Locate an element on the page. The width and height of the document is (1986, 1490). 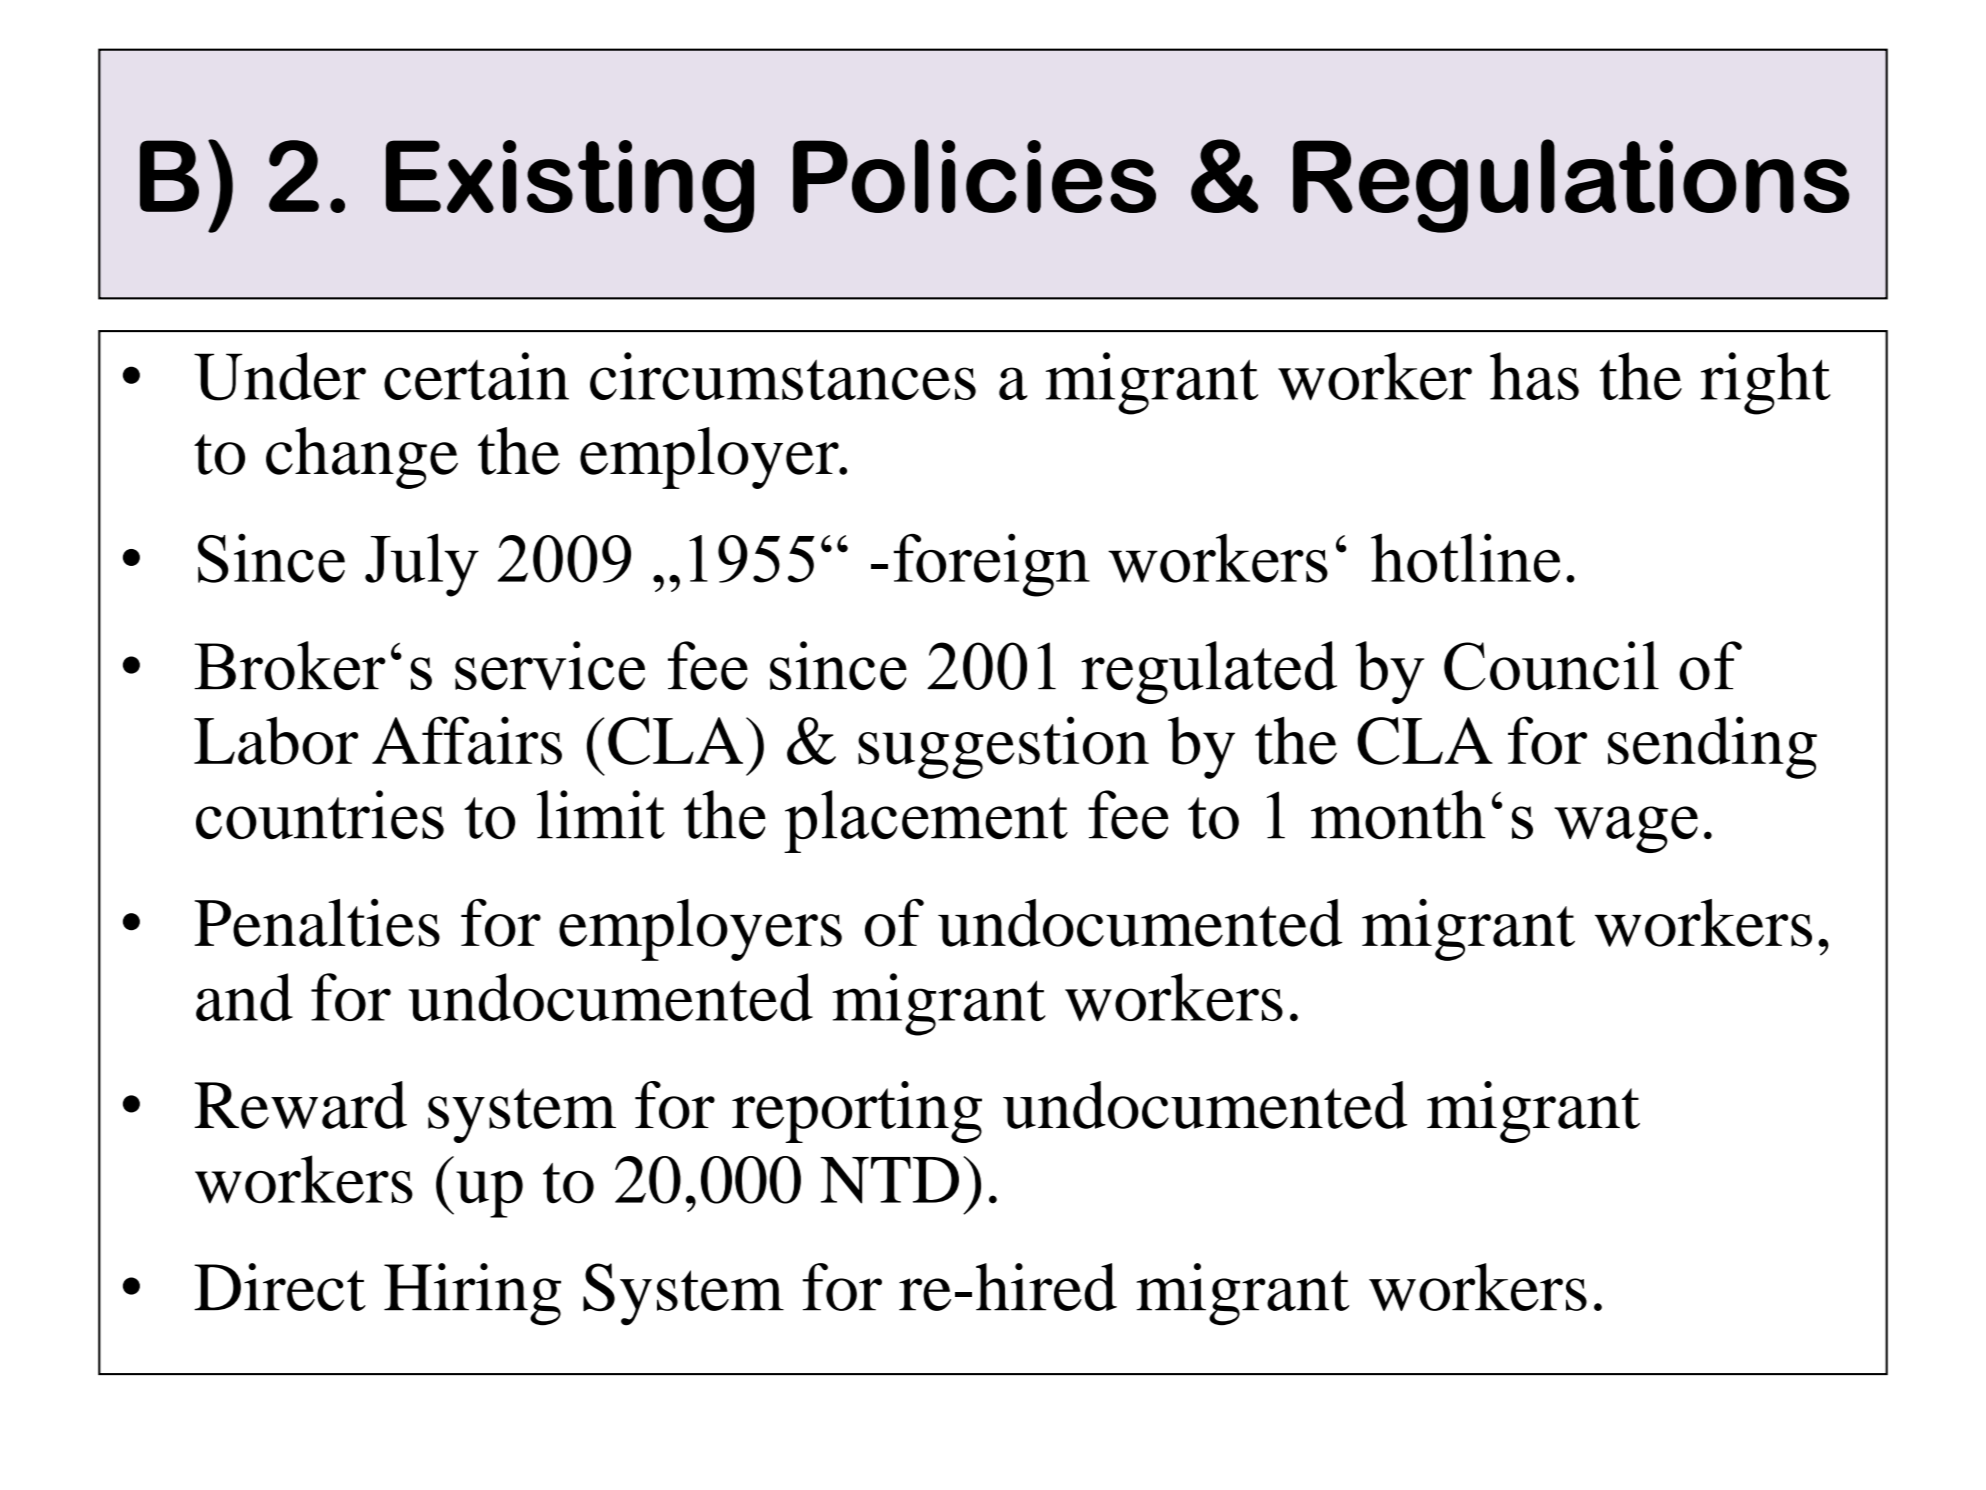
Policies is located at coordinates (974, 176).
